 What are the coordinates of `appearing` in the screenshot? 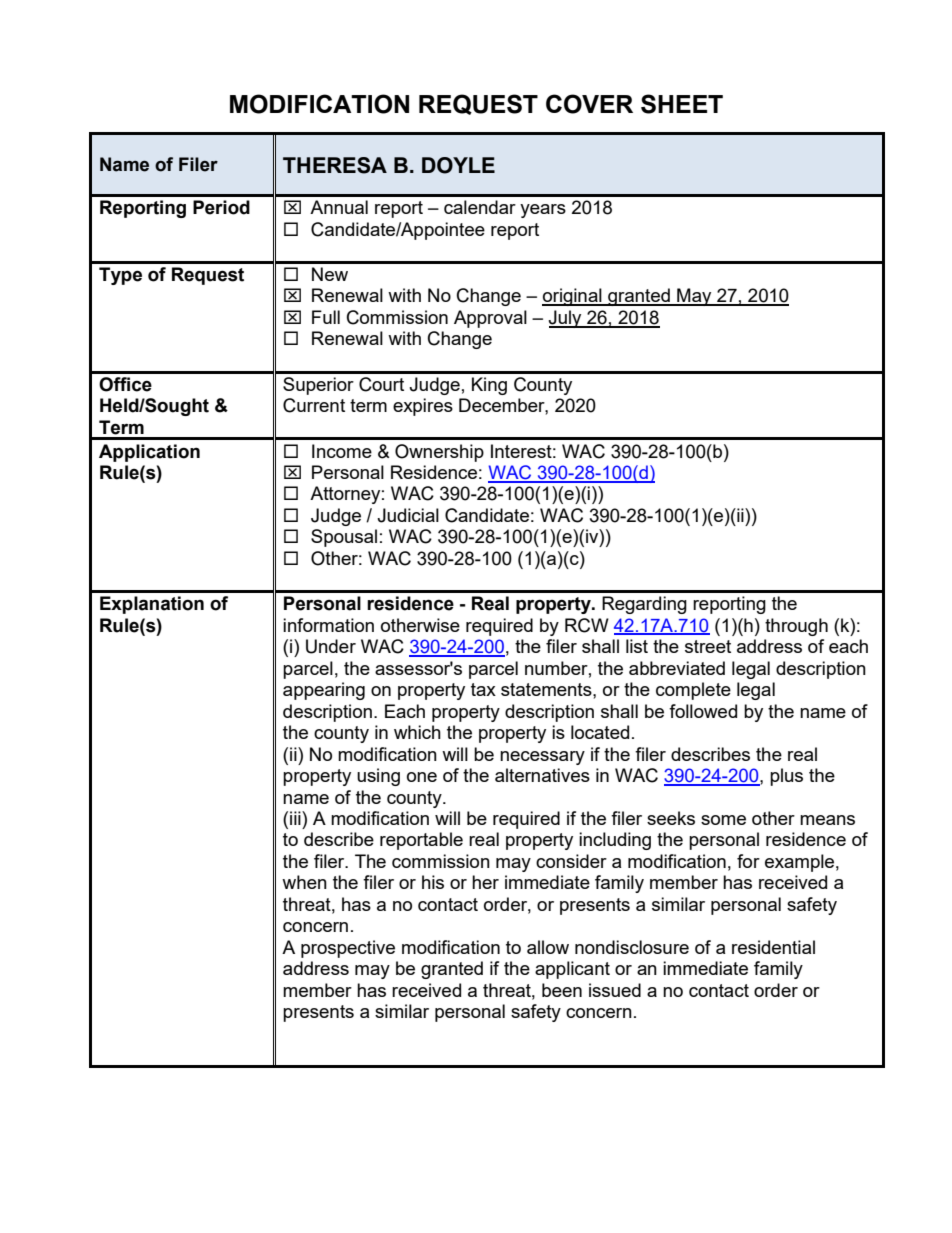 It's located at (324, 691).
